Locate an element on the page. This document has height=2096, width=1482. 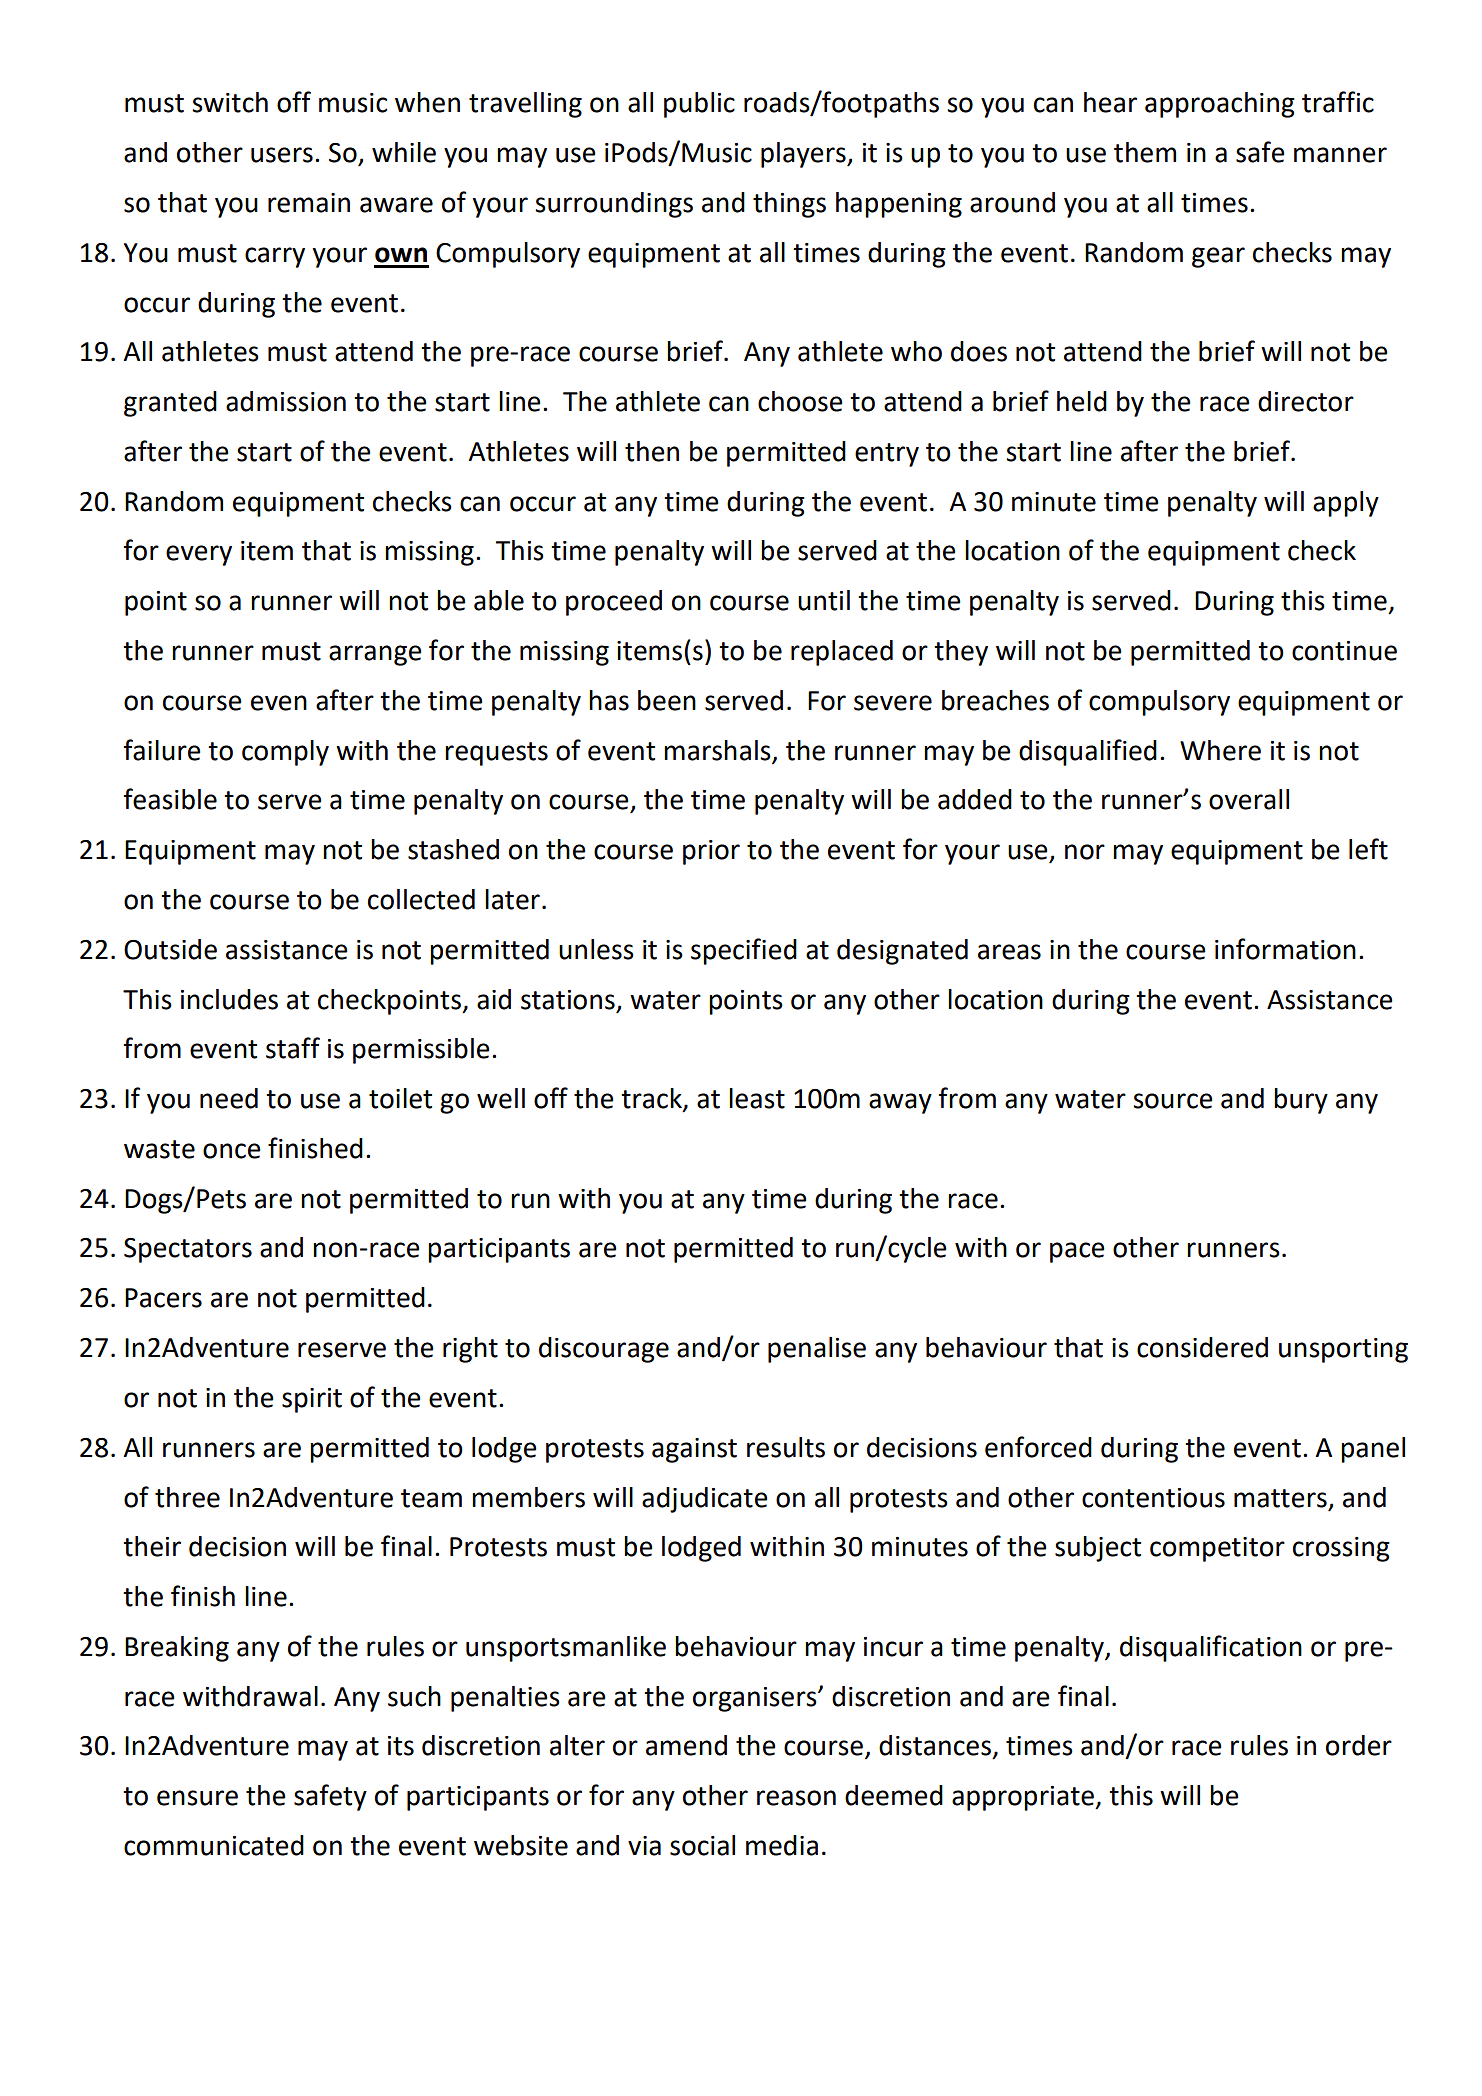
order is located at coordinates (1359, 1745).
